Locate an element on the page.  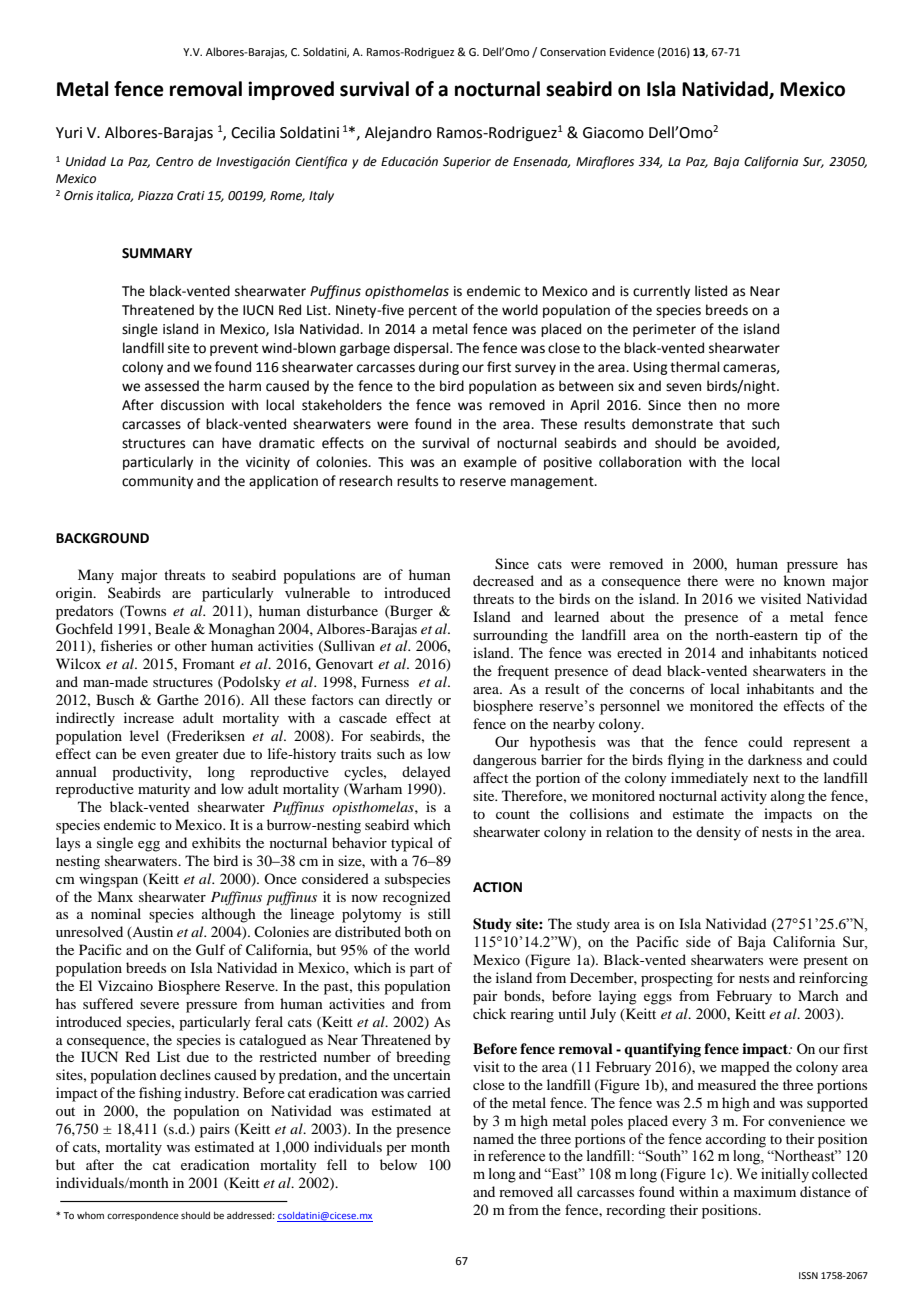
Alejandro is located at coordinates (398, 134).
